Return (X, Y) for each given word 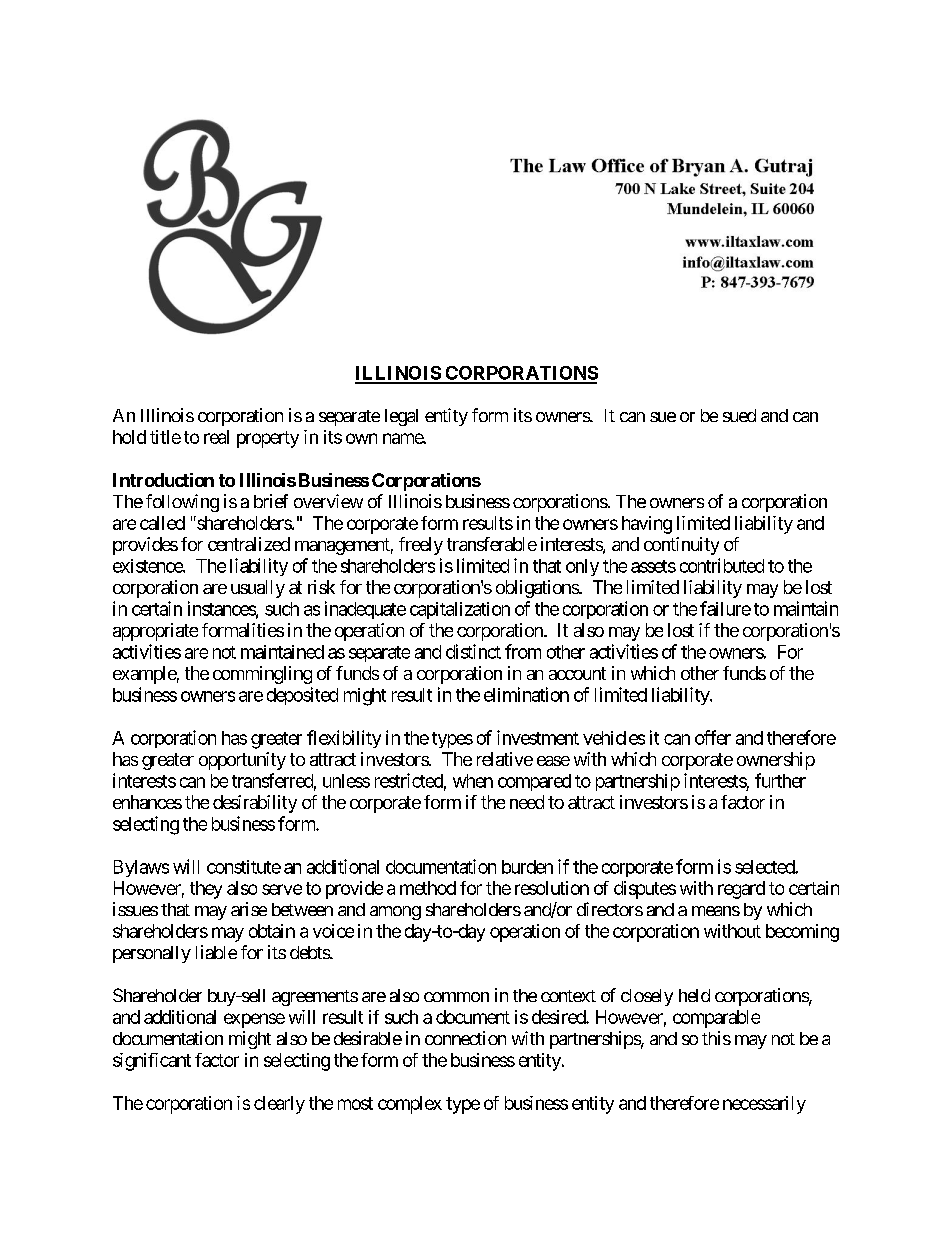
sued (739, 415)
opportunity (242, 761)
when (473, 781)
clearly (279, 1105)
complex (410, 1105)
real (216, 437)
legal (401, 417)
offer (713, 737)
